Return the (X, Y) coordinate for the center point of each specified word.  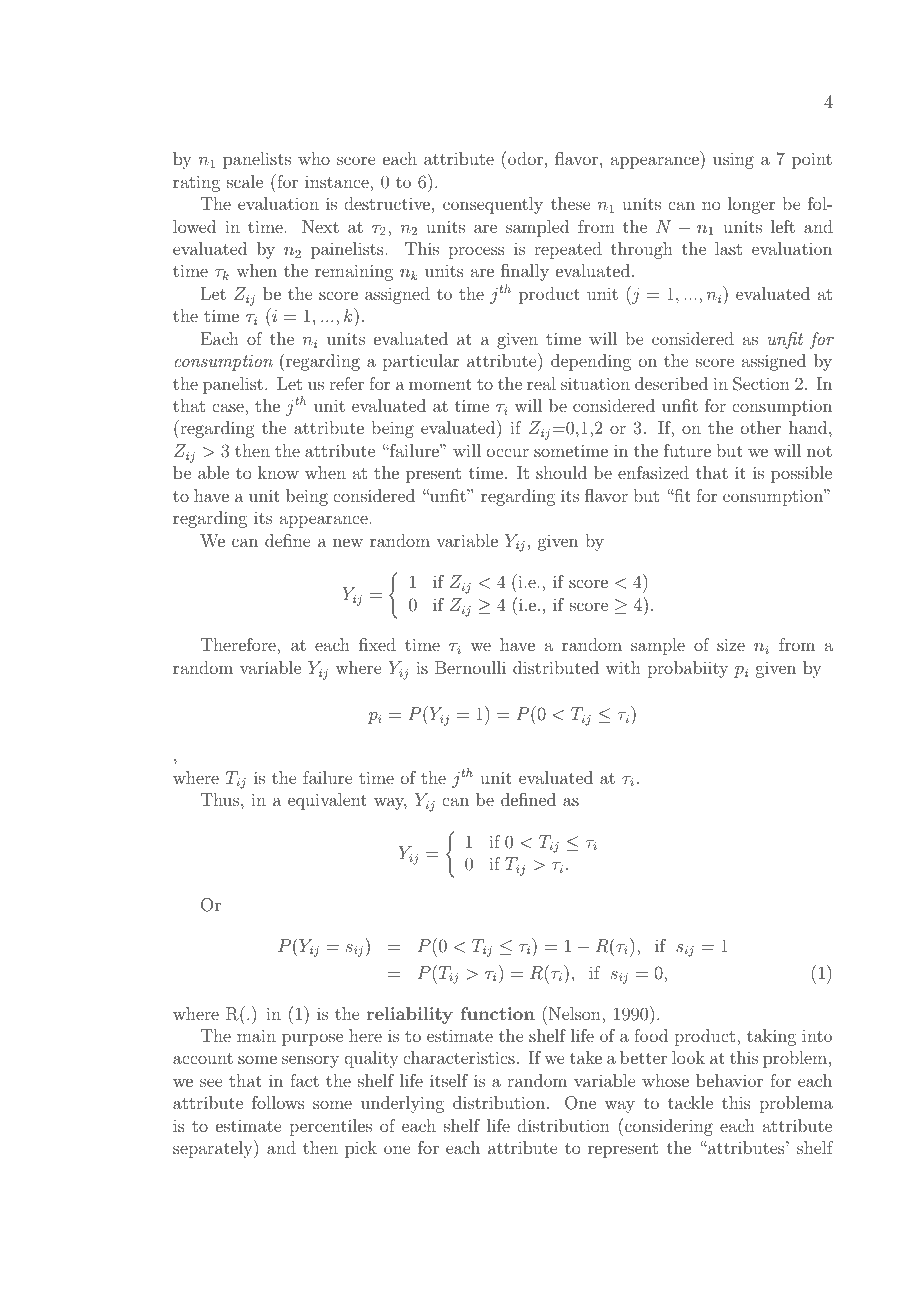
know (278, 472)
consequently (493, 205)
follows (278, 1102)
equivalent (327, 801)
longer (751, 205)
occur (508, 452)
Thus (221, 799)
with (623, 667)
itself (449, 1080)
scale (245, 181)
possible (801, 474)
